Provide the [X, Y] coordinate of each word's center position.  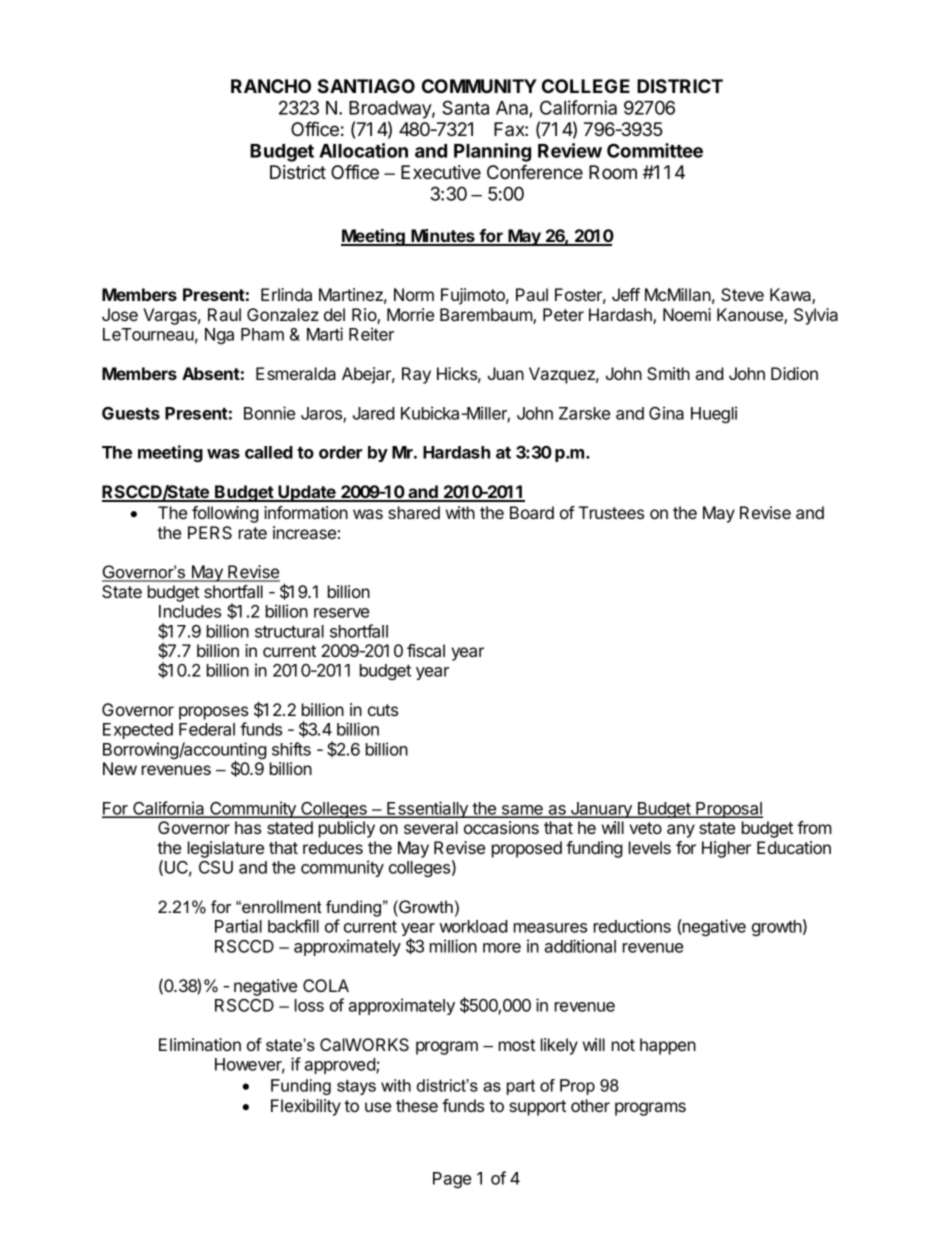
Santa [465, 107]
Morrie [410, 314]
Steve [742, 294]
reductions [632, 926]
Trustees [611, 512]
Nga [219, 336]
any [681, 831]
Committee [655, 150]
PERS [210, 532]
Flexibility [306, 1107]
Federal [207, 729]
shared [414, 512]
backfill [293, 926]
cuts [383, 710]
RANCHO [271, 86]
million [453, 946]
